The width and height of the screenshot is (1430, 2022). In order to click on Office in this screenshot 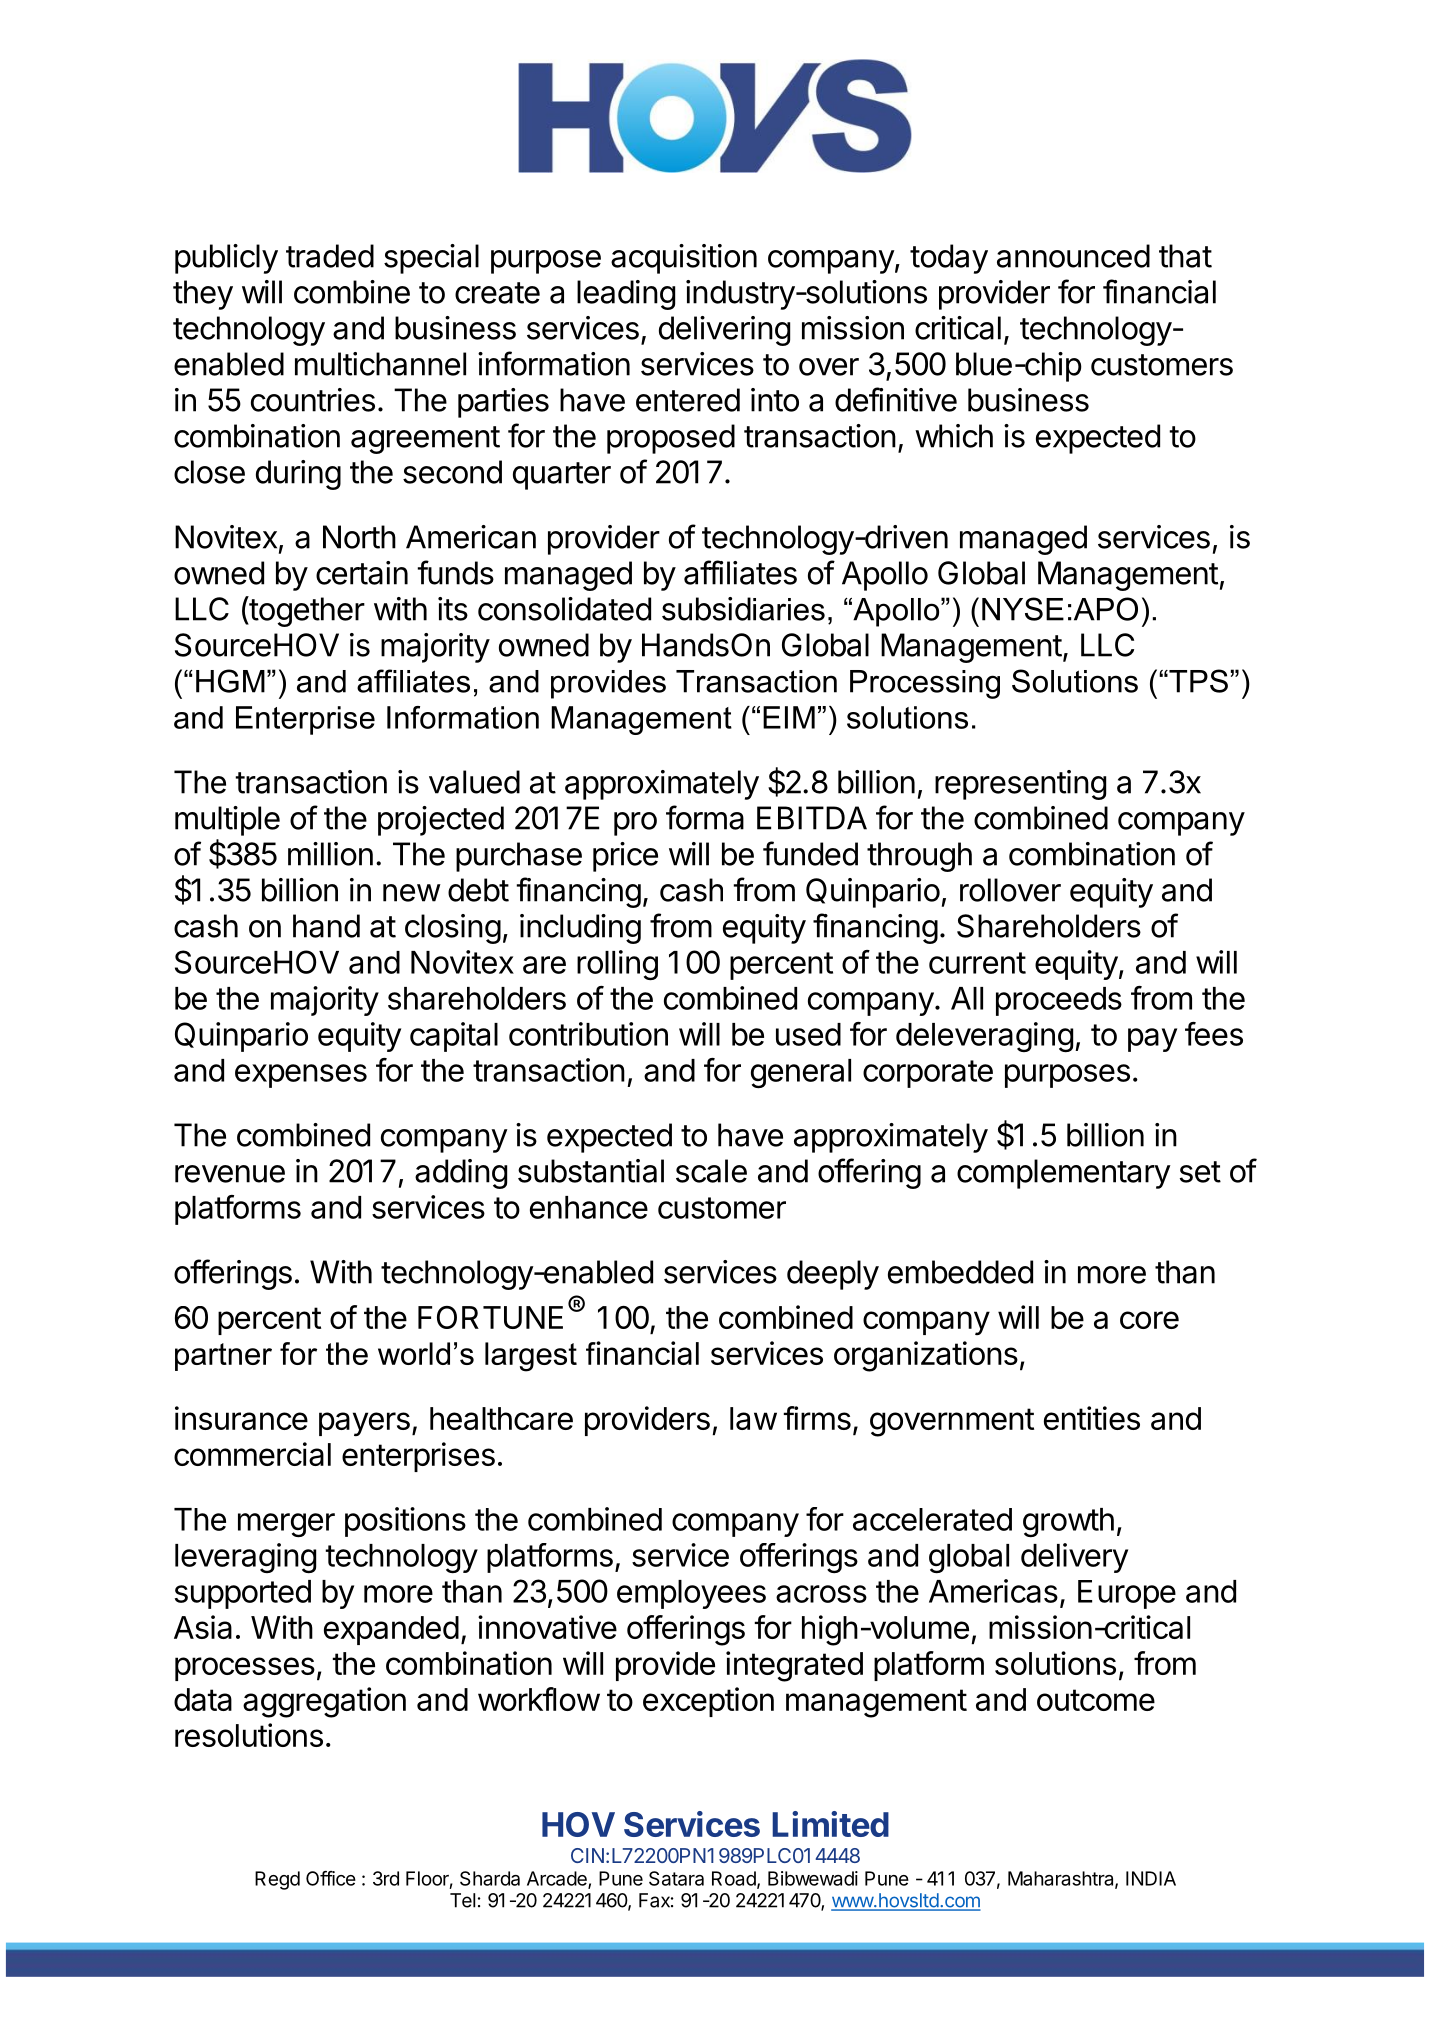, I will do `click(331, 1878)`.
